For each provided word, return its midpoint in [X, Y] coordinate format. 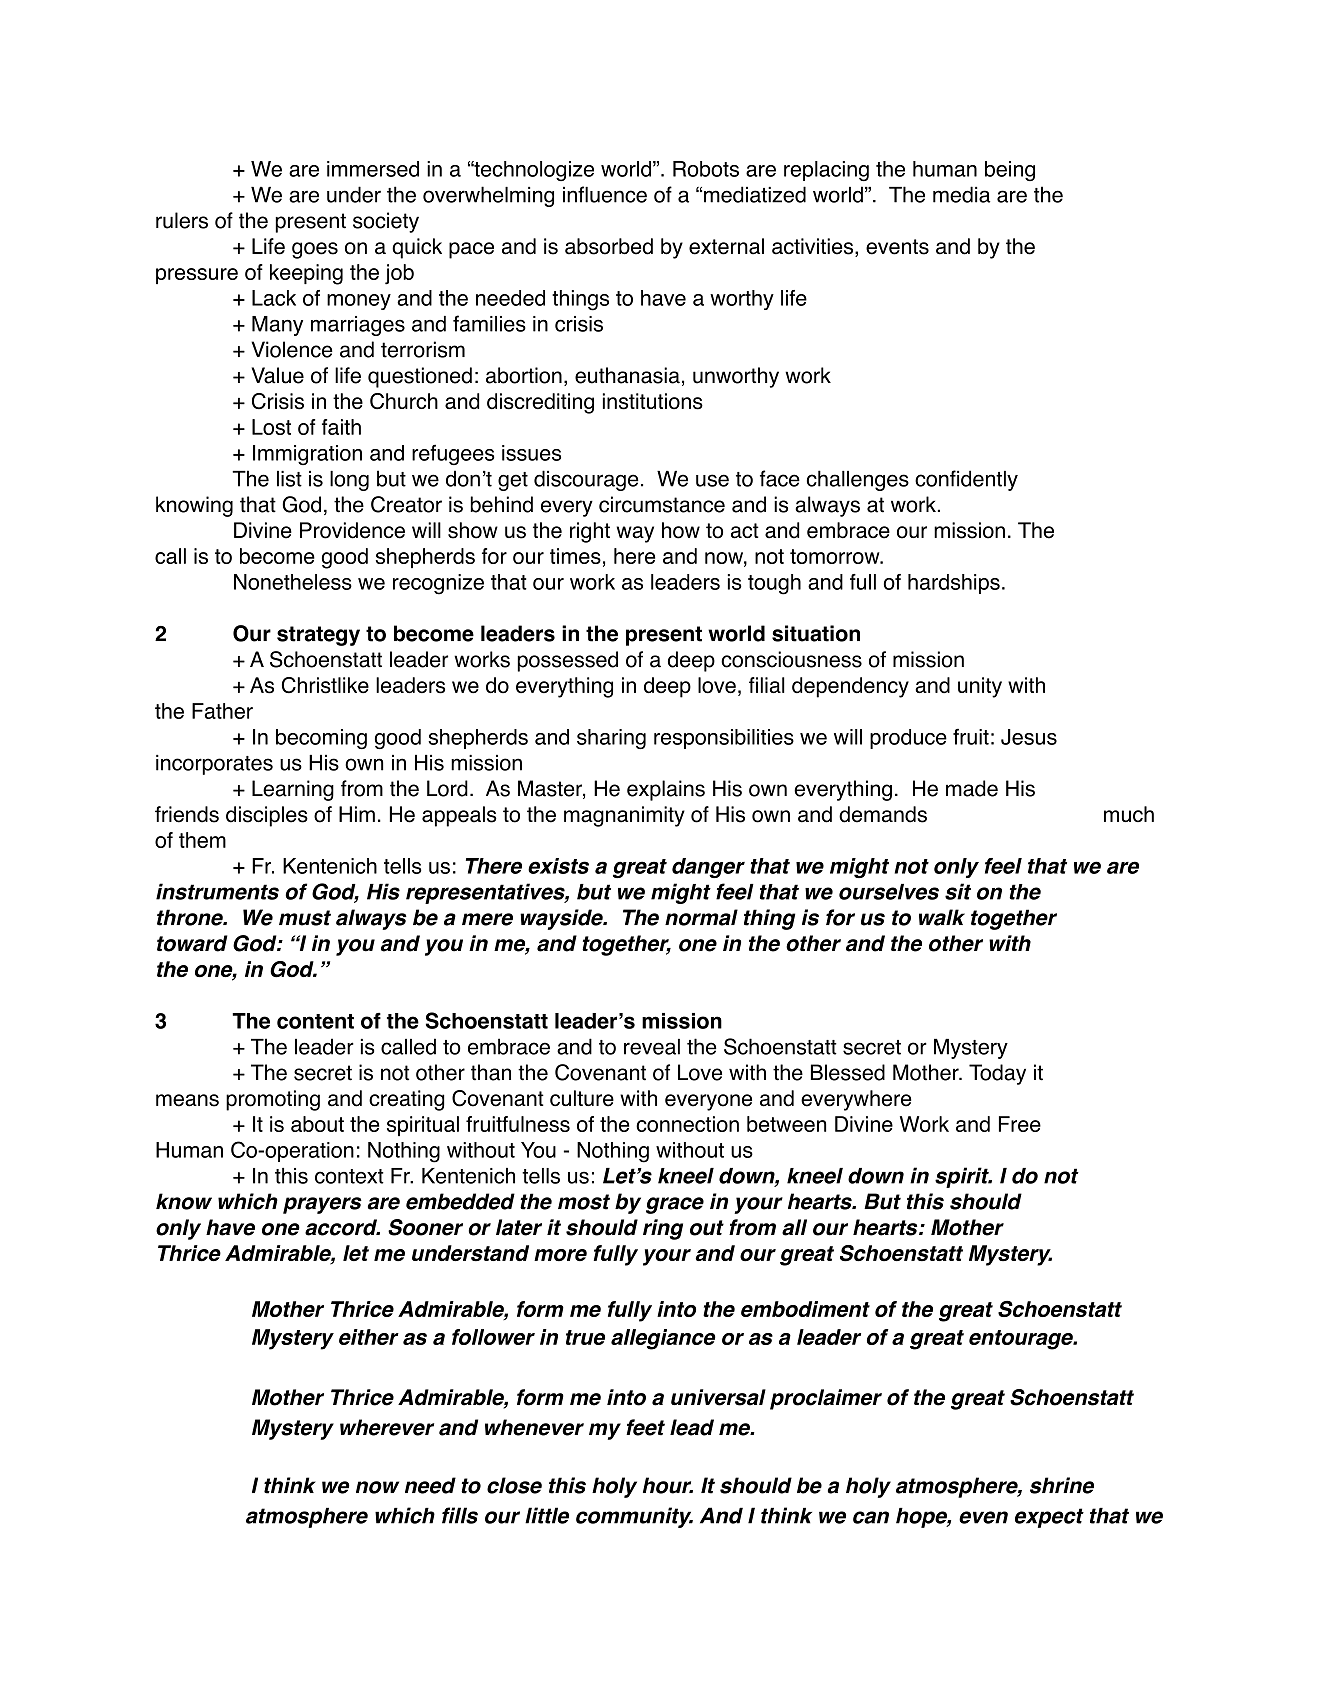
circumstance [662, 504]
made [972, 788]
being [1010, 171]
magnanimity [624, 816]
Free [1020, 1124]
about [317, 1124]
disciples [267, 816]
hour [668, 1485]
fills [460, 1515]
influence [605, 194]
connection [687, 1124]
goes [315, 250]
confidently [966, 480]
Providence [352, 530]
